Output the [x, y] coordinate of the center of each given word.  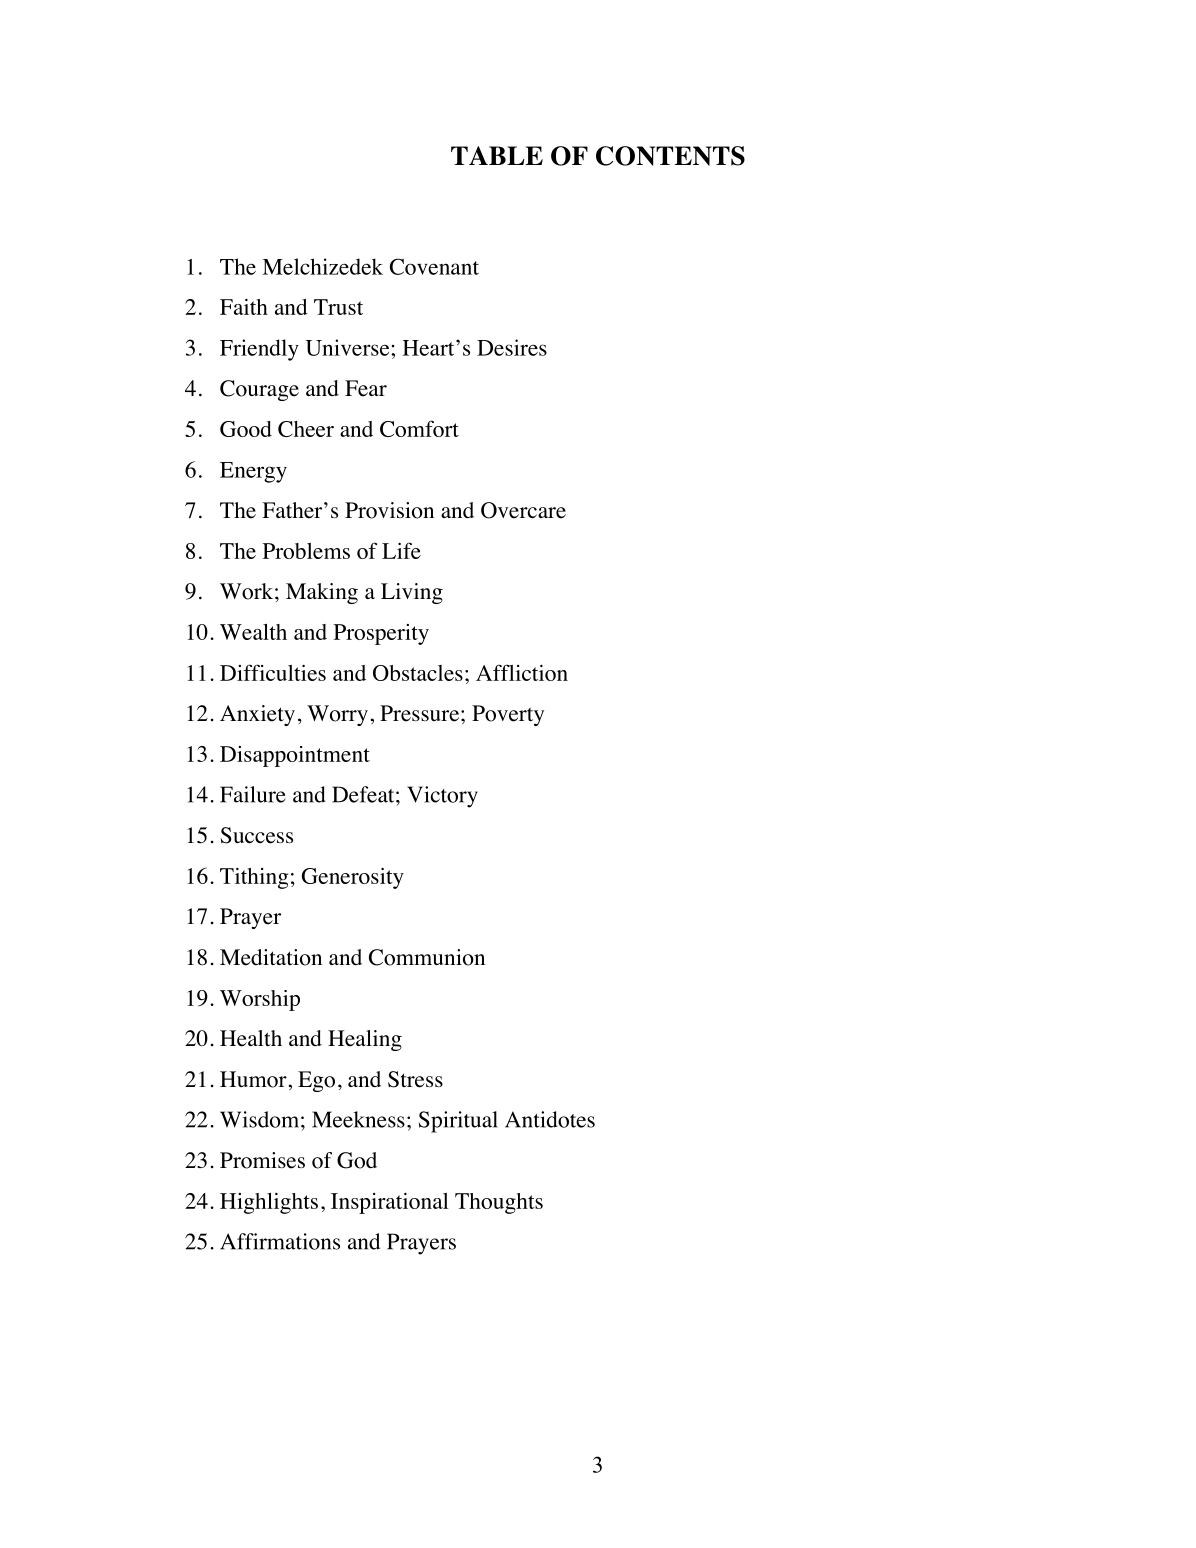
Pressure [419, 713]
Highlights [269, 1203]
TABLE [497, 155]
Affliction [522, 672]
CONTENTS [670, 156]
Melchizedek [322, 266]
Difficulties [273, 672]
